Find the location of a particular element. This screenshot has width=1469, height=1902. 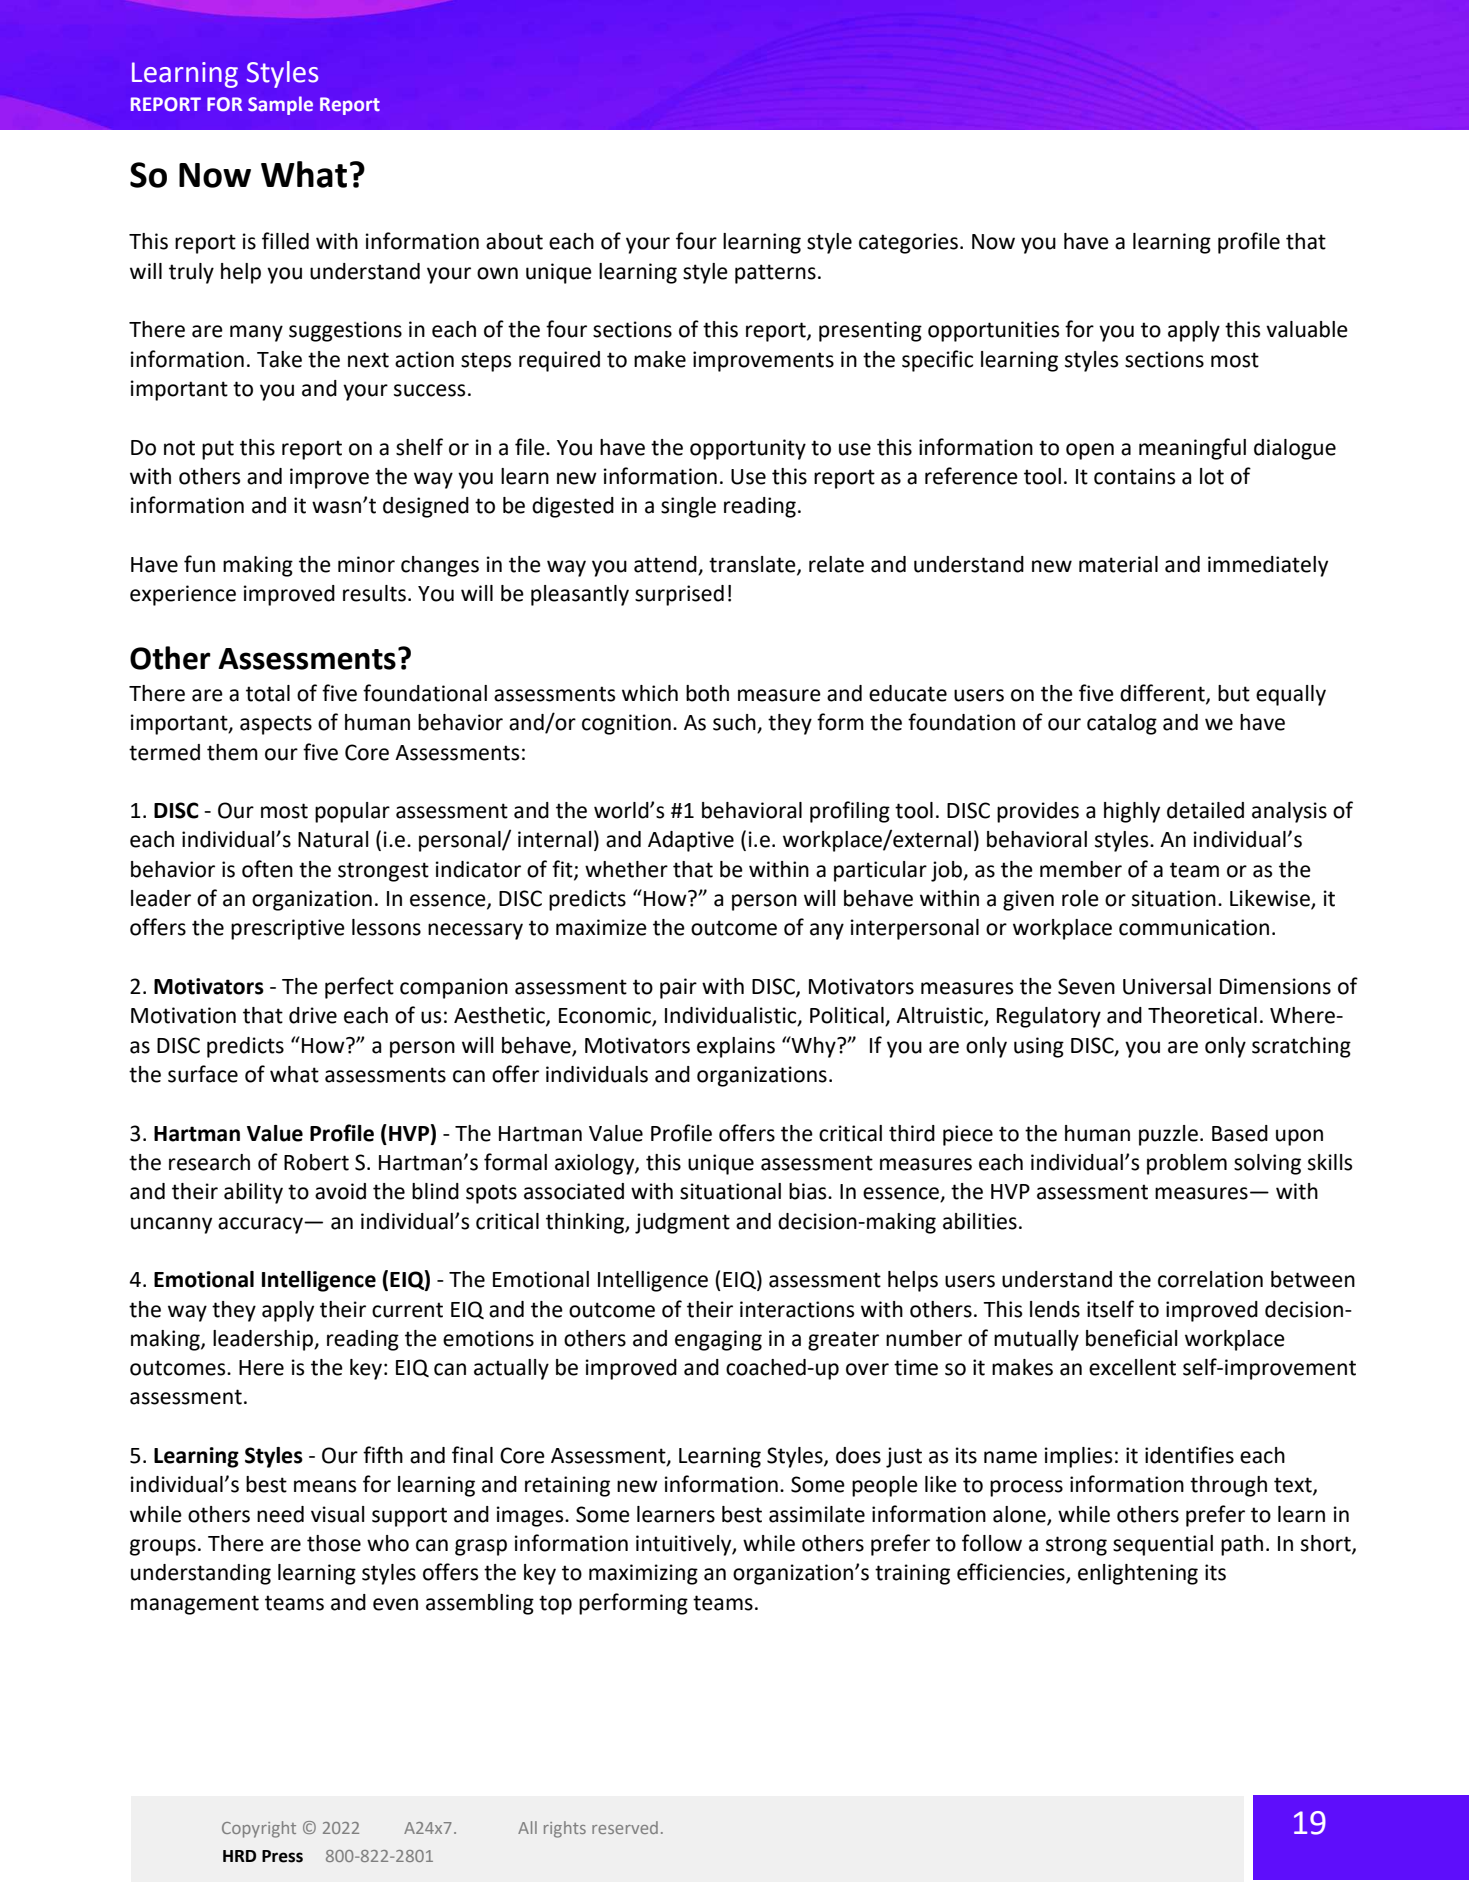

drive is located at coordinates (313, 1015).
